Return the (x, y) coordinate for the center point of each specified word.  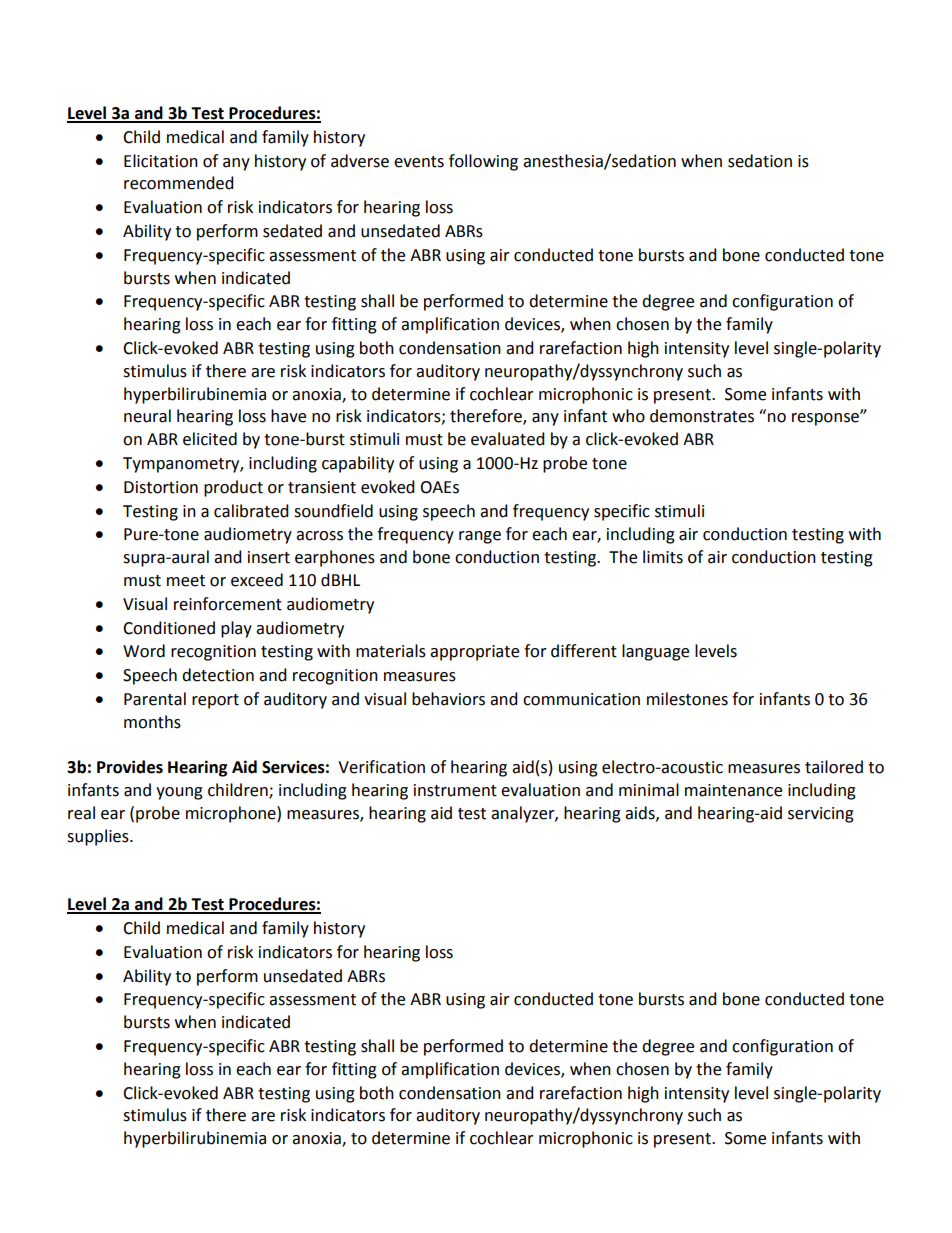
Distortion (161, 487)
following (483, 162)
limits (663, 557)
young (179, 793)
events (419, 162)
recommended (179, 183)
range (480, 537)
